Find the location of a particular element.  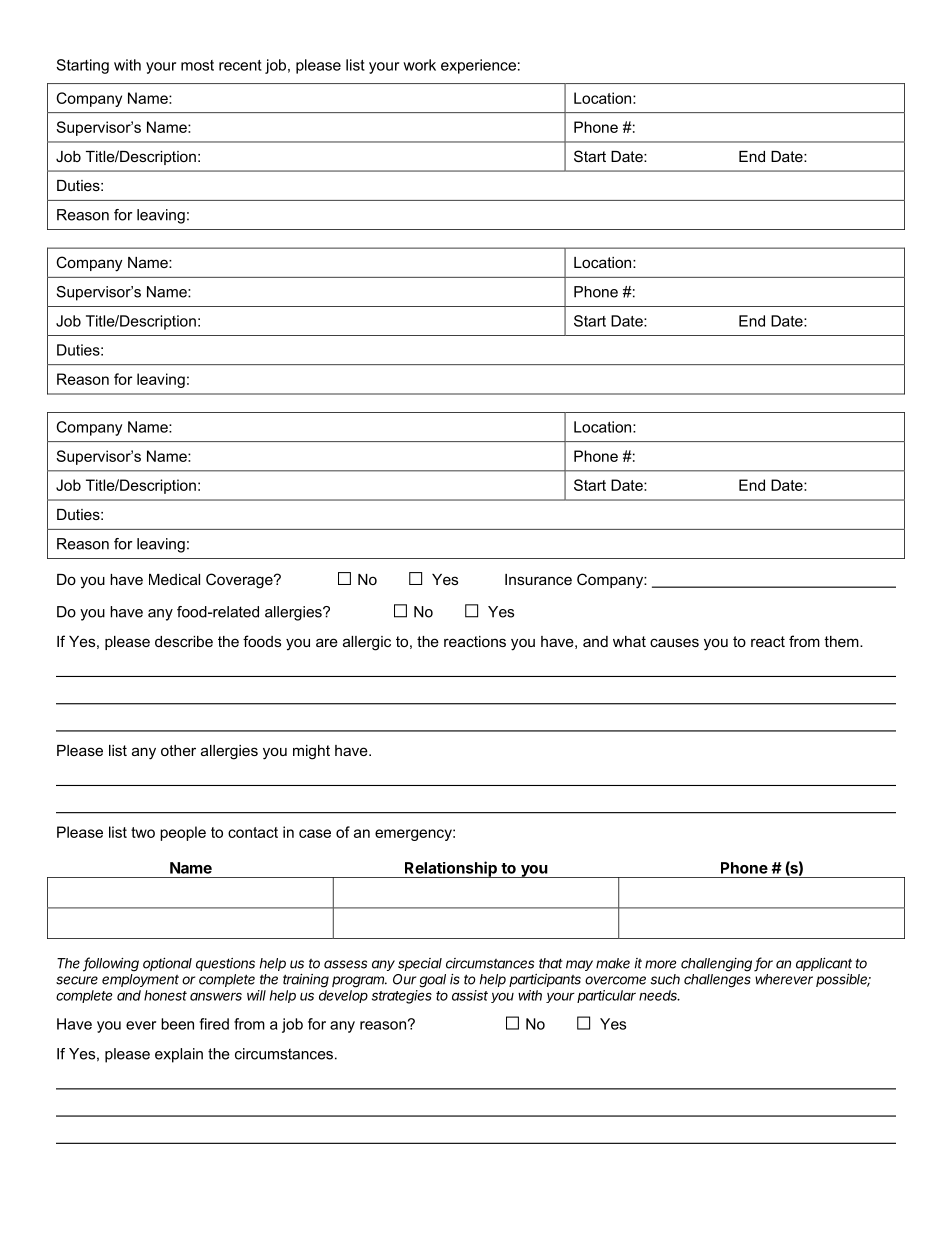

experience is located at coordinates (478, 66).
